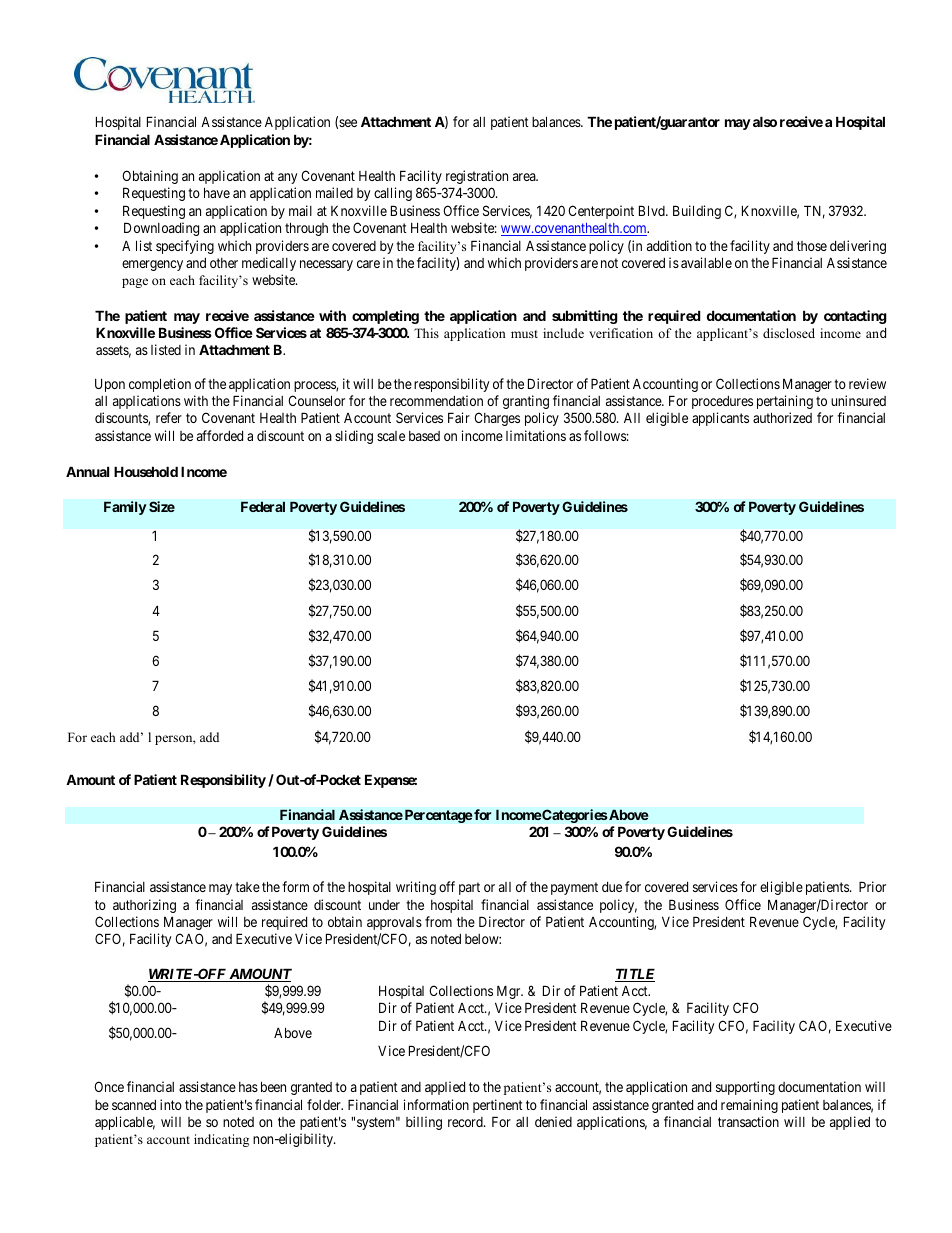  Describe the element at coordinates (466, 1122) in the screenshot. I see `record` at that location.
